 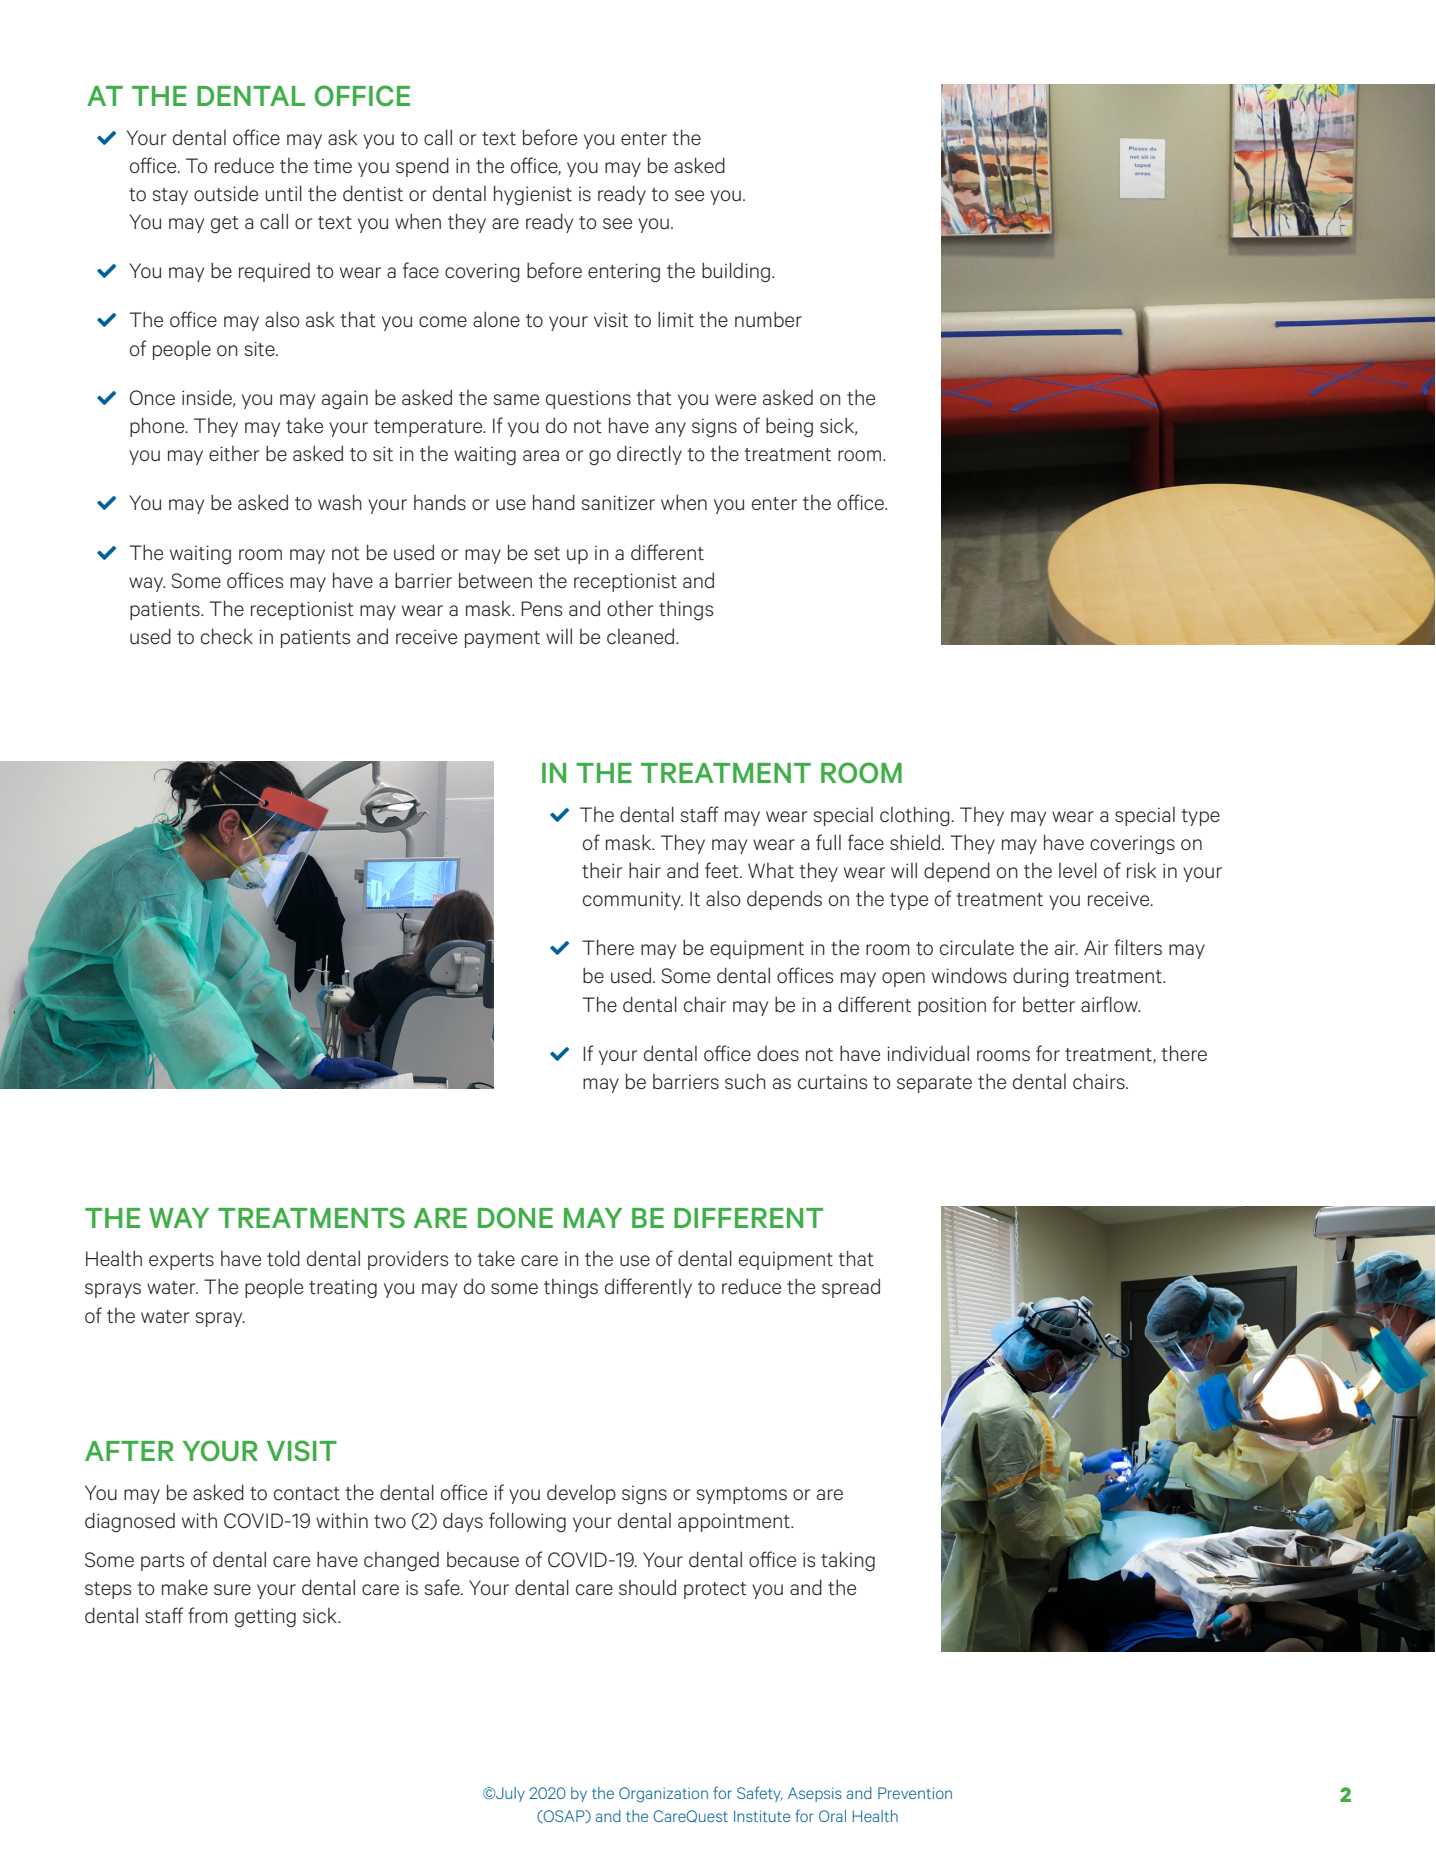 What do you see at coordinates (916, 816) in the image?
I see `clothing` at bounding box center [916, 816].
